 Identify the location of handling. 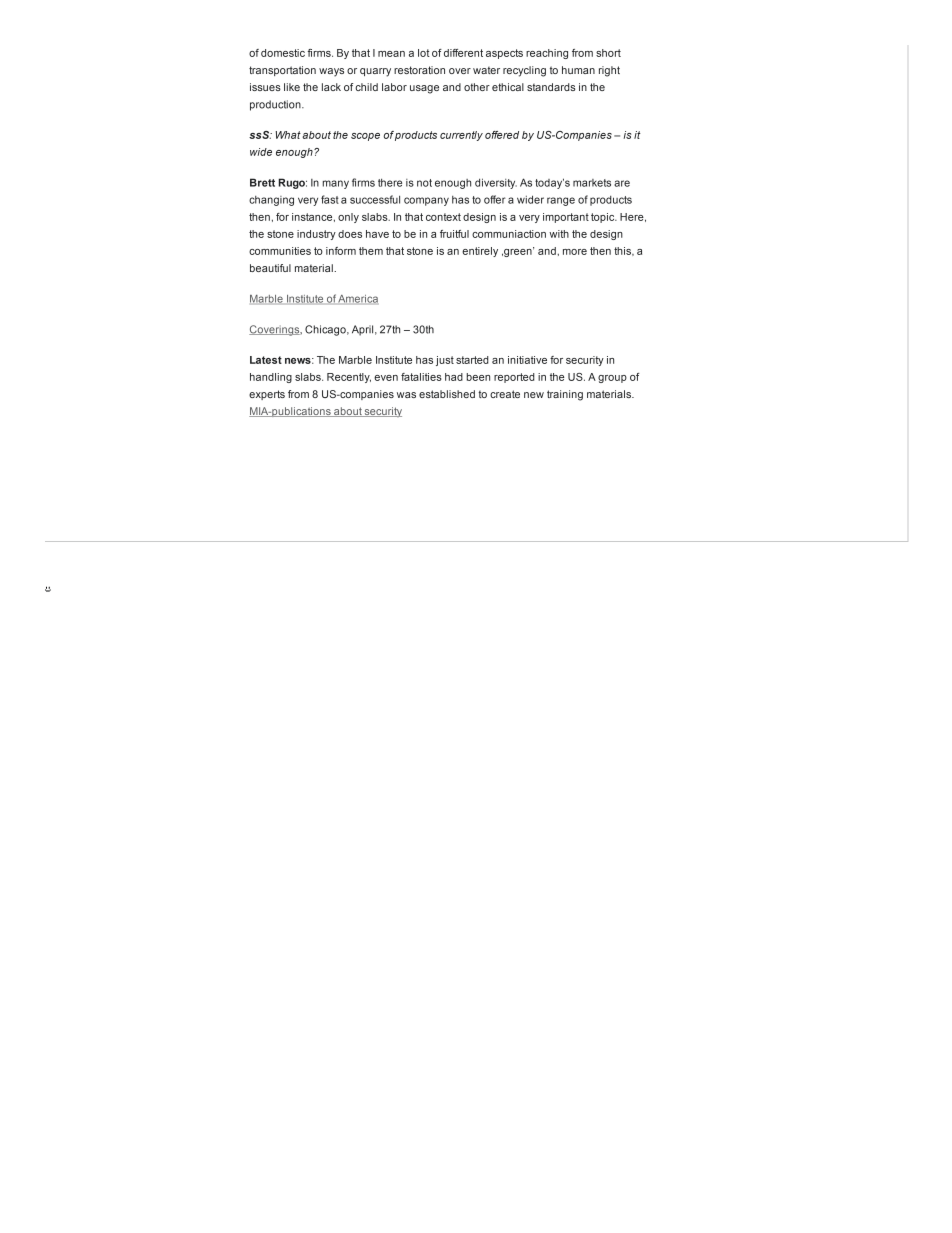
(271, 378).
